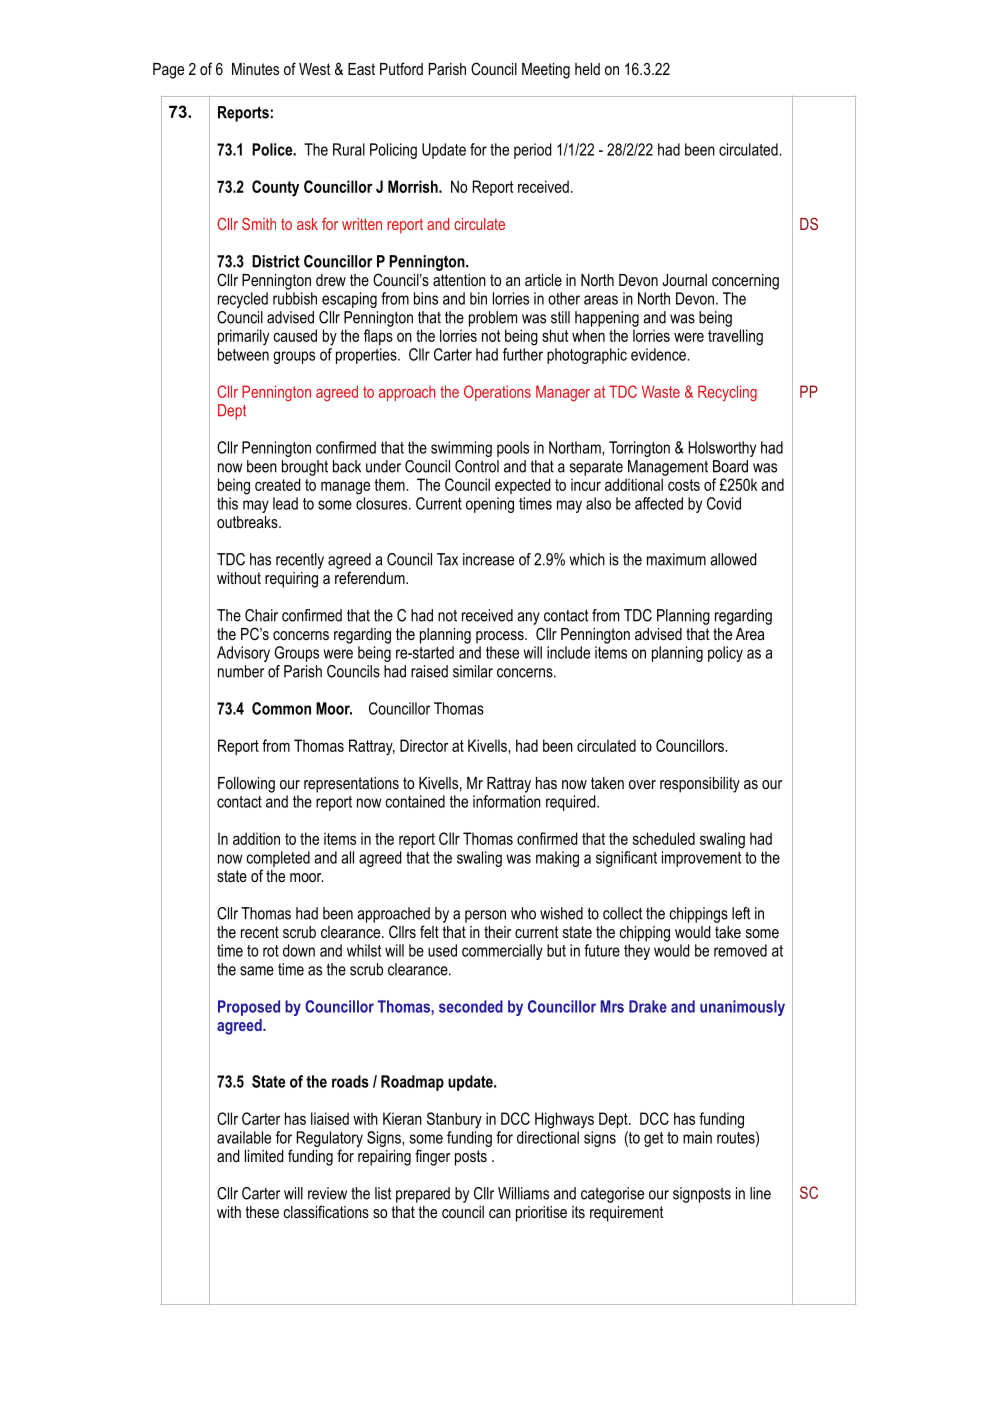 This screenshot has height=1426, width=1008. I want to click on policy, so click(725, 654).
